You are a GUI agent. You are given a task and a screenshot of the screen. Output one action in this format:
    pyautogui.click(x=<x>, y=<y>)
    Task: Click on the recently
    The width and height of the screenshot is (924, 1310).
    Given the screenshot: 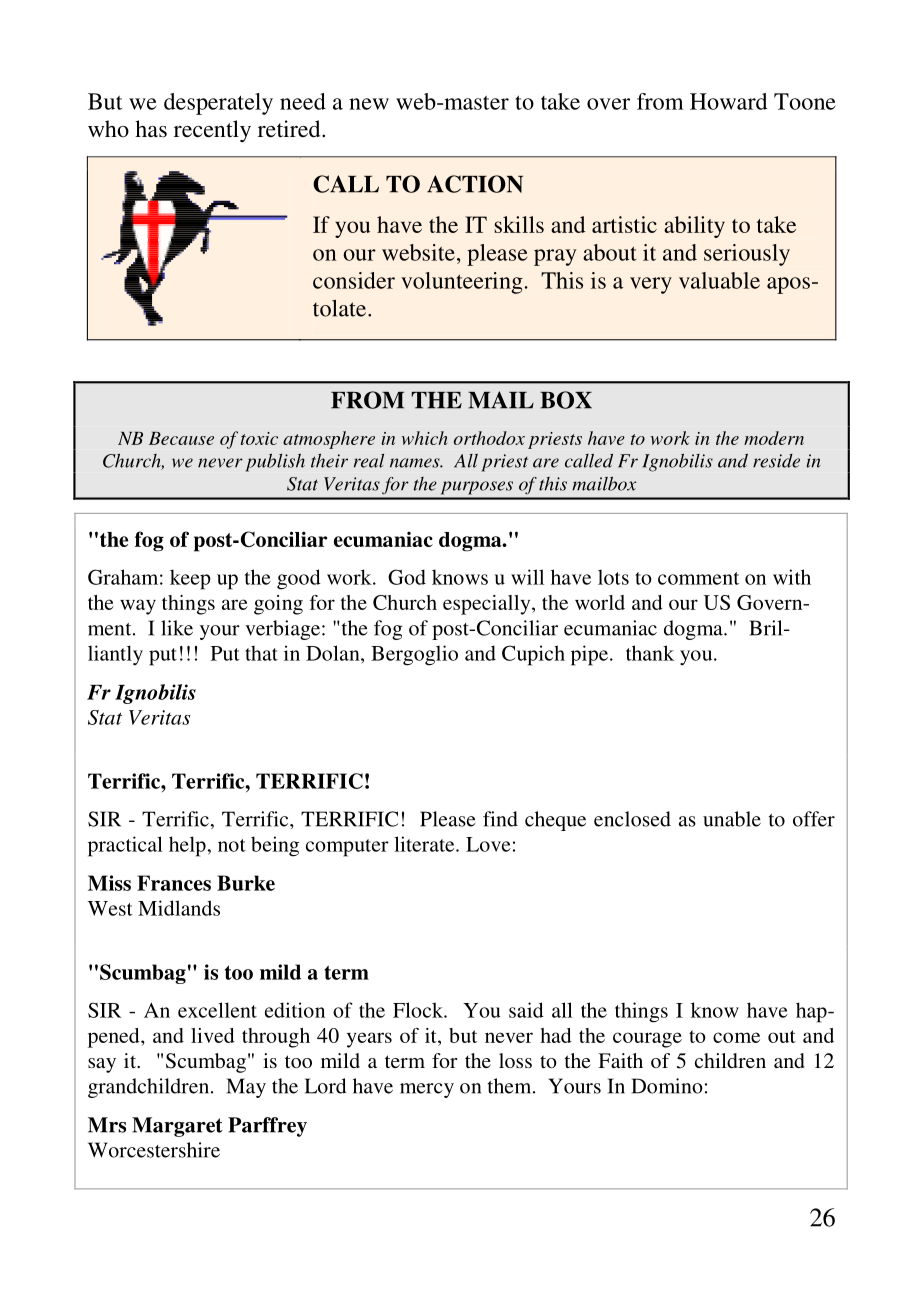 What is the action you would take?
    pyautogui.click(x=212, y=131)
